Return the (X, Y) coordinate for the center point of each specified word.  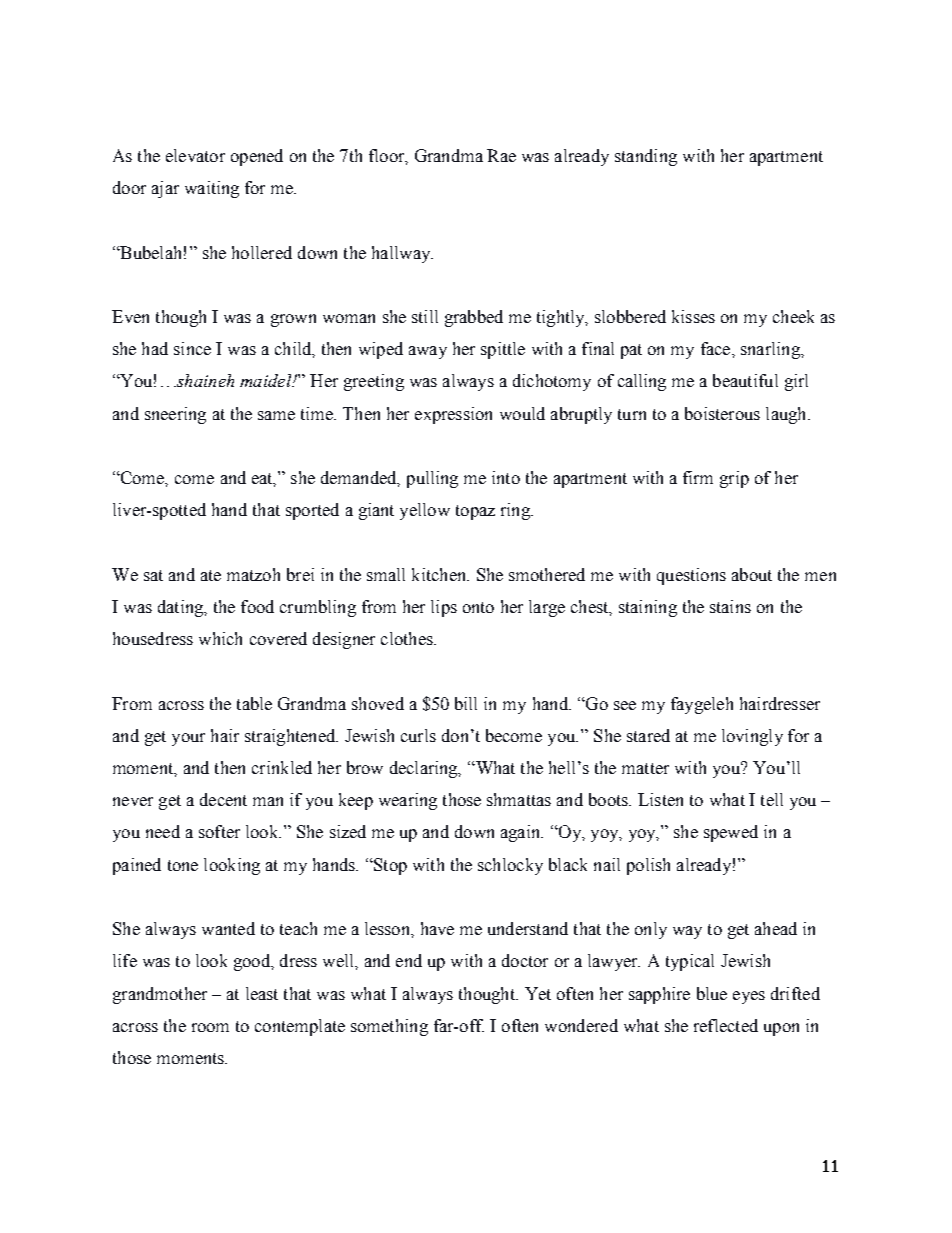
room (210, 1027)
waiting (212, 189)
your (188, 739)
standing (646, 157)
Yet (538, 993)
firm (698, 477)
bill (466, 703)
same (276, 415)
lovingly (752, 737)
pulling (432, 479)
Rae (501, 155)
